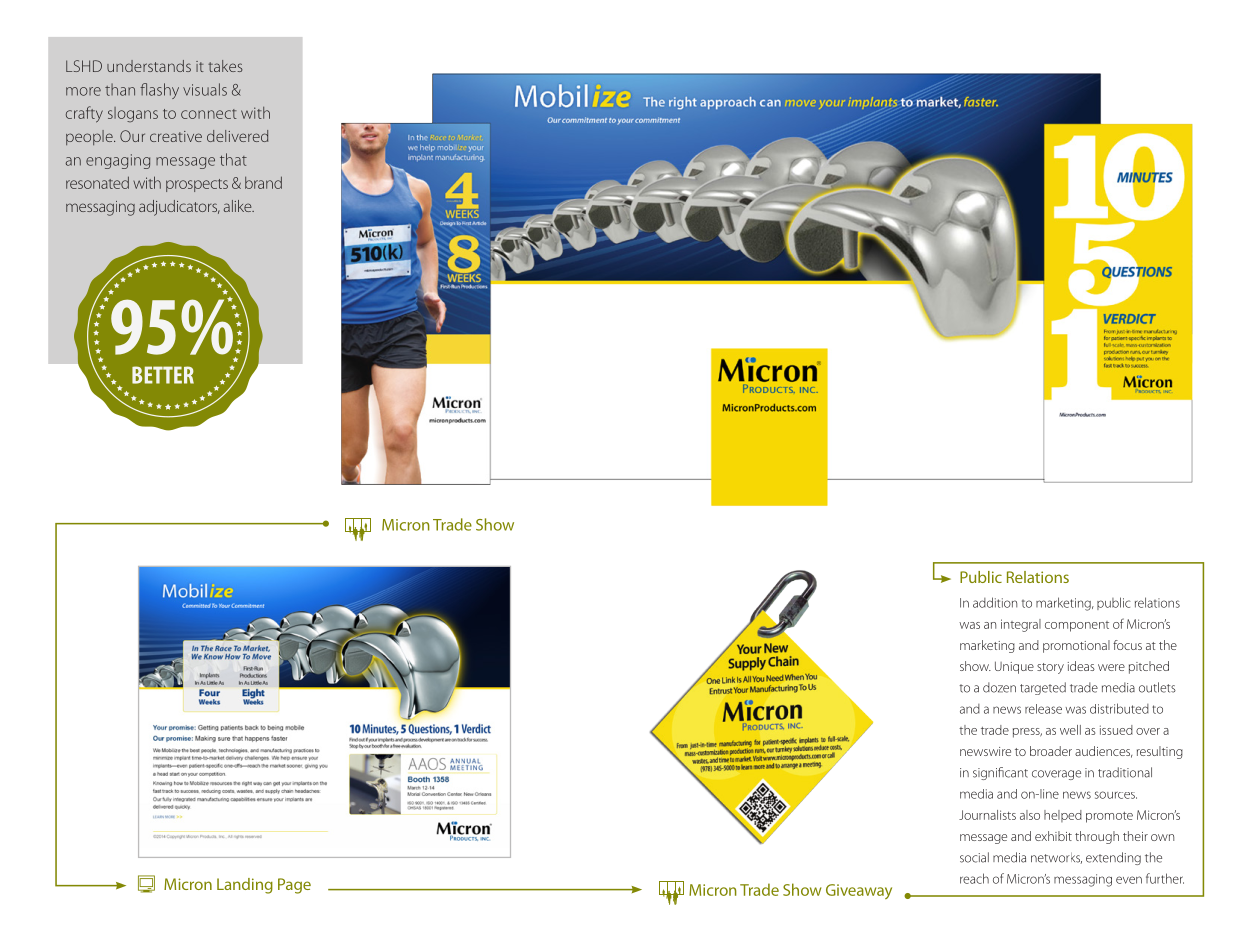  I want to click on Landing, so click(245, 886).
